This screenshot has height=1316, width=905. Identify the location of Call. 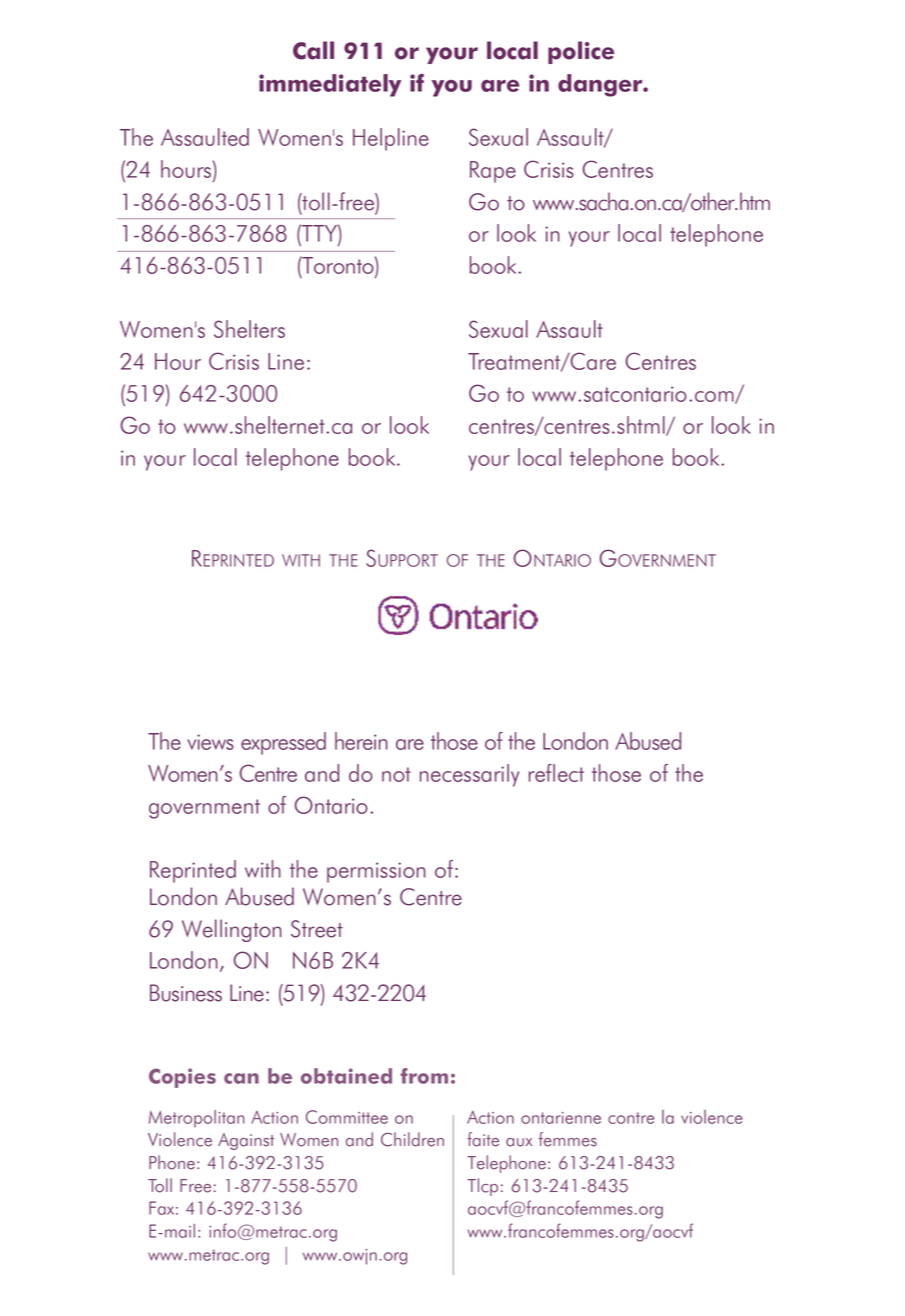
(313, 50).
